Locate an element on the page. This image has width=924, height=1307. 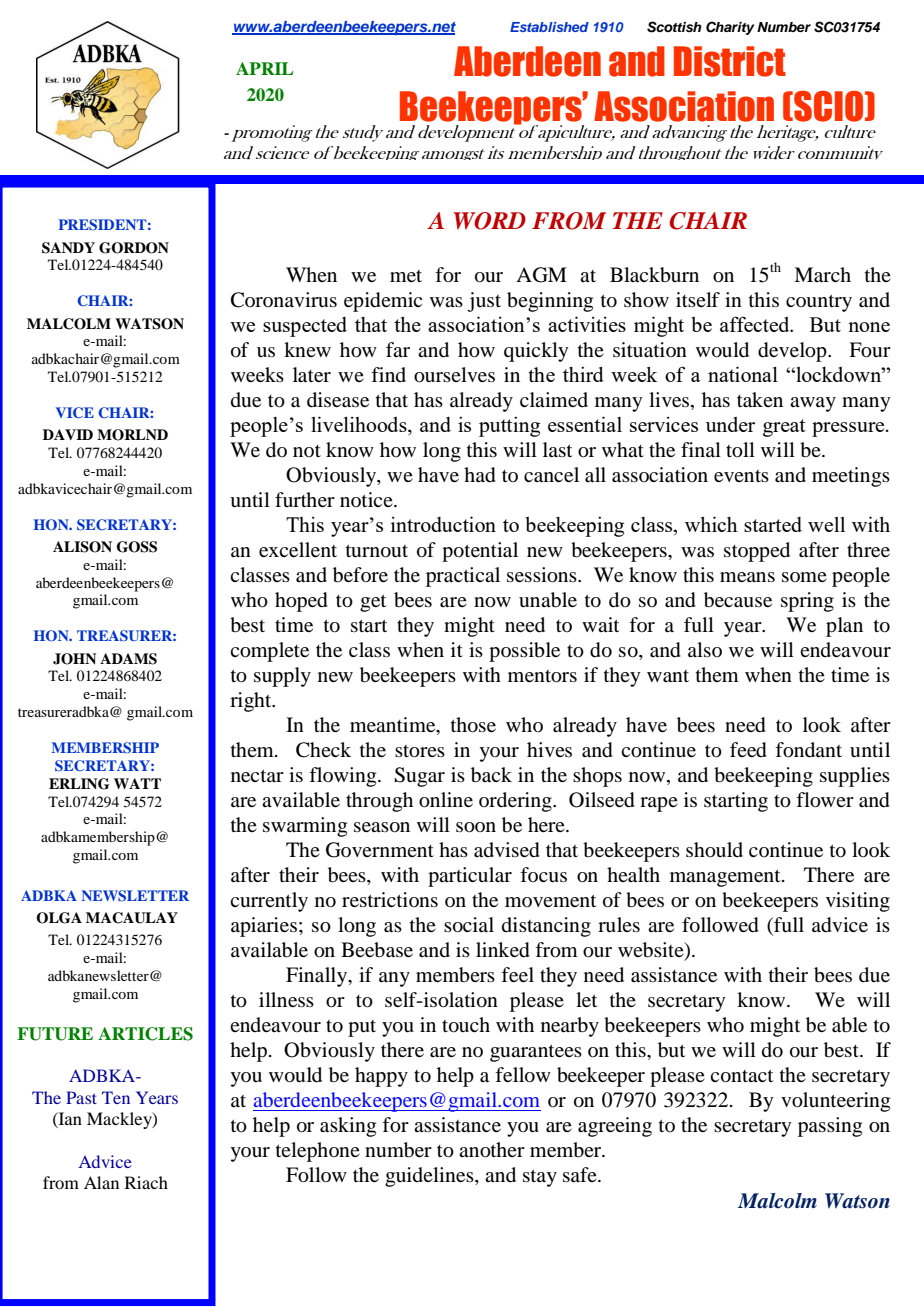
District is located at coordinates (730, 61).
